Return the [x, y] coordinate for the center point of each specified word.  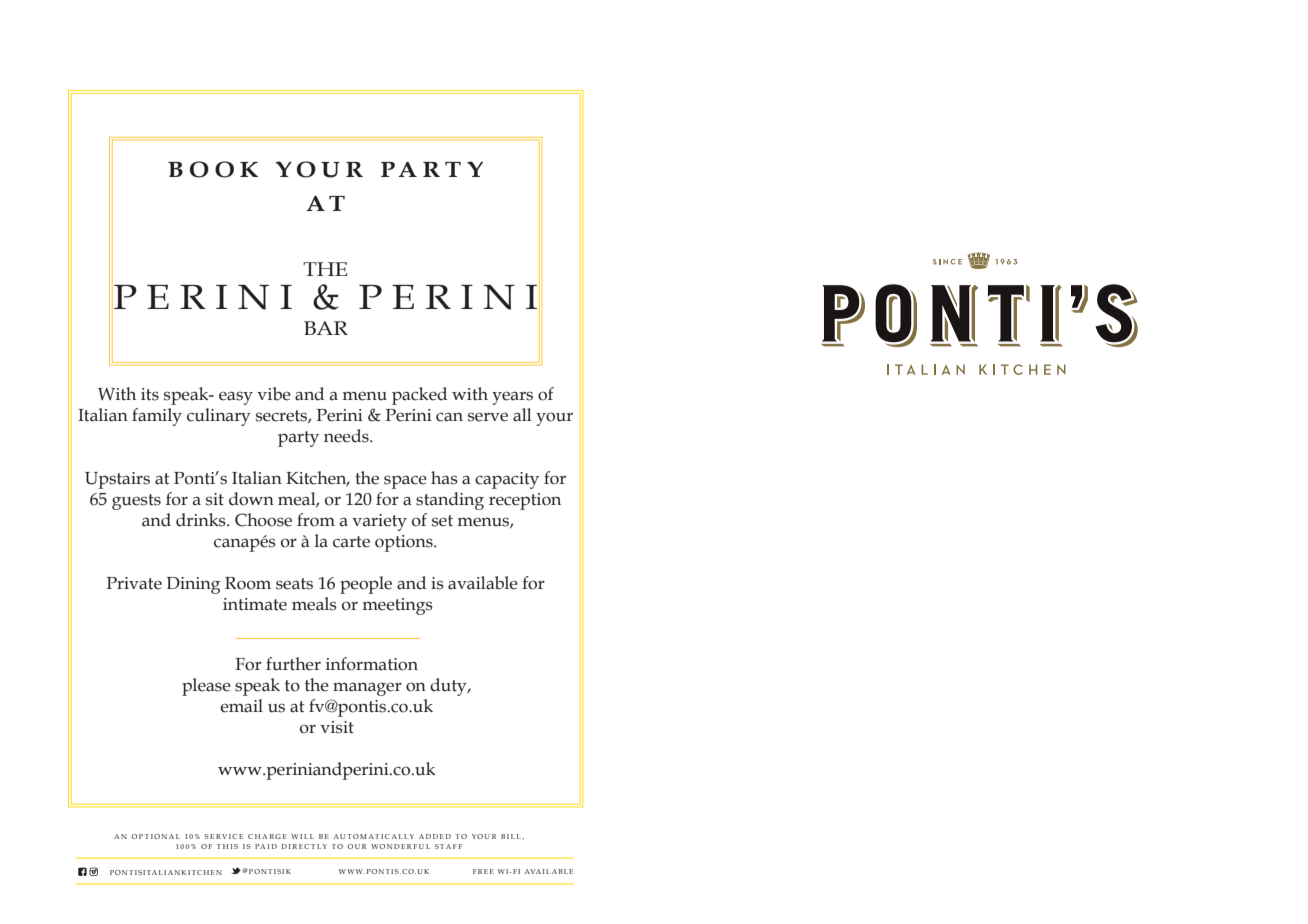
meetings [398, 606]
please [206, 687]
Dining [194, 585]
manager [367, 689]
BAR [326, 328]
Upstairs [117, 480]
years [512, 398]
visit [337, 727]
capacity [507, 480]
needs [347, 436]
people [366, 585]
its [150, 394]
